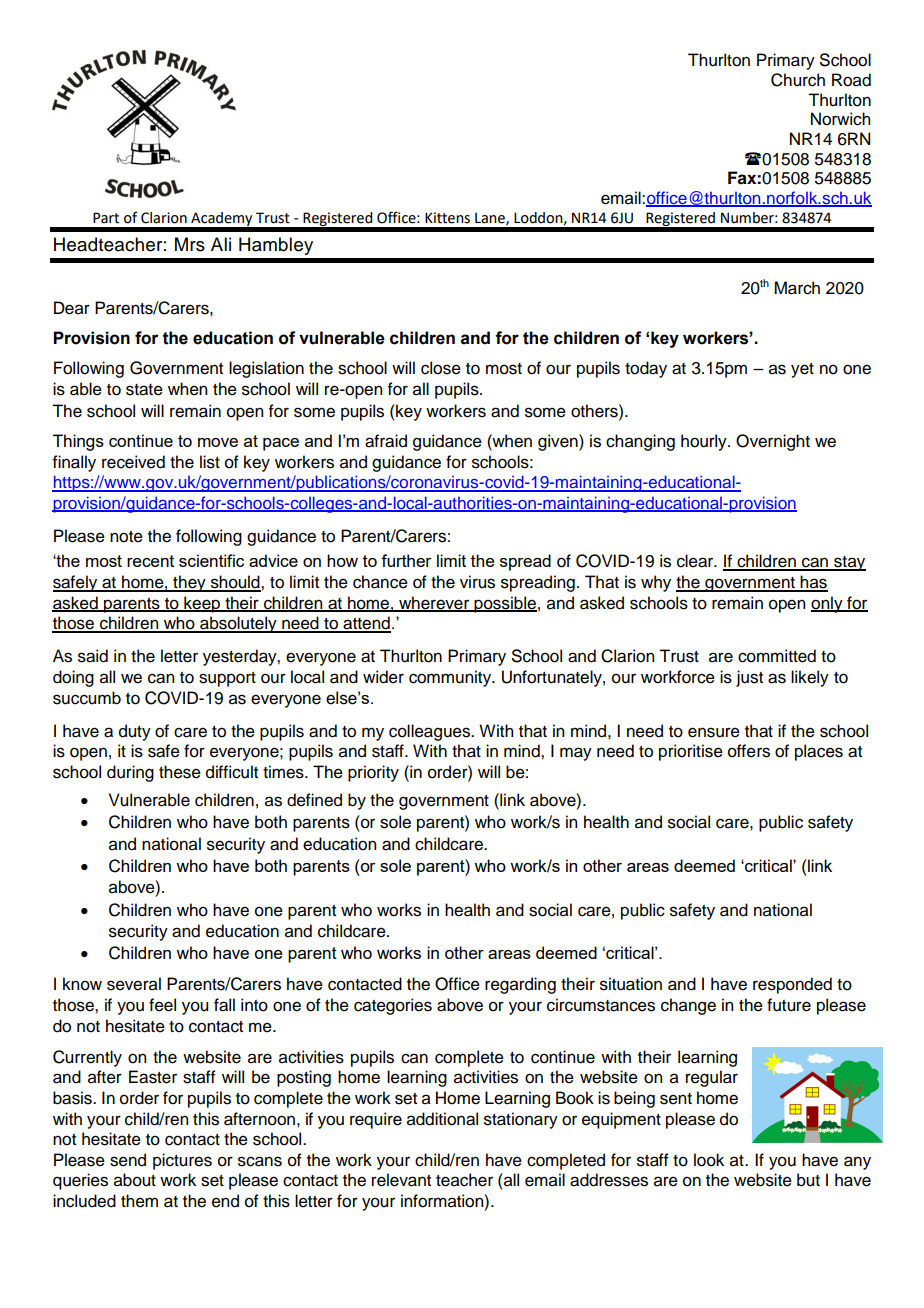 Image resolution: width=924 pixels, height=1308 pixels. I want to click on committed, so click(777, 656).
